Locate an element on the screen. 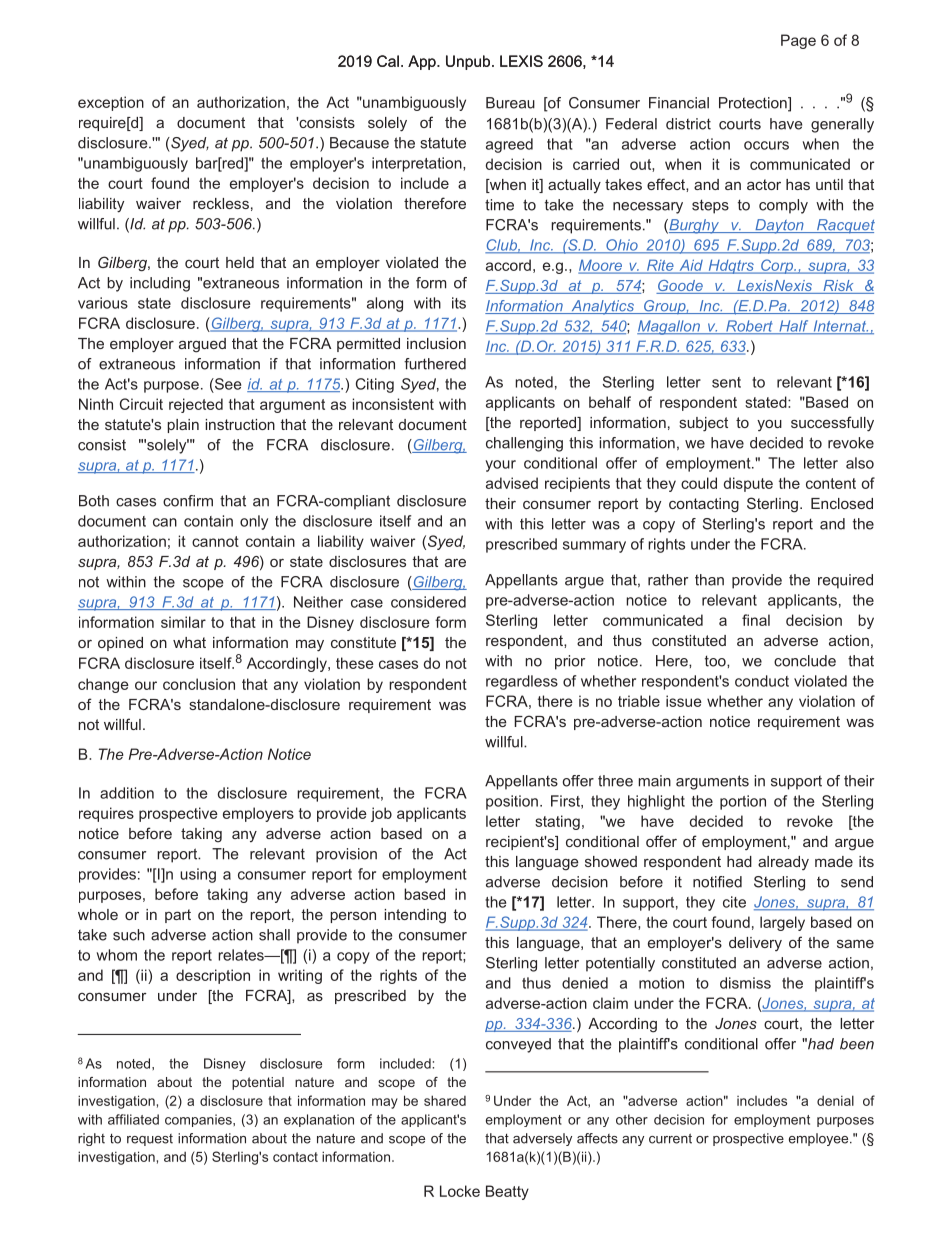 The width and height of the screenshot is (952, 1233). Locke is located at coordinates (460, 1191).
